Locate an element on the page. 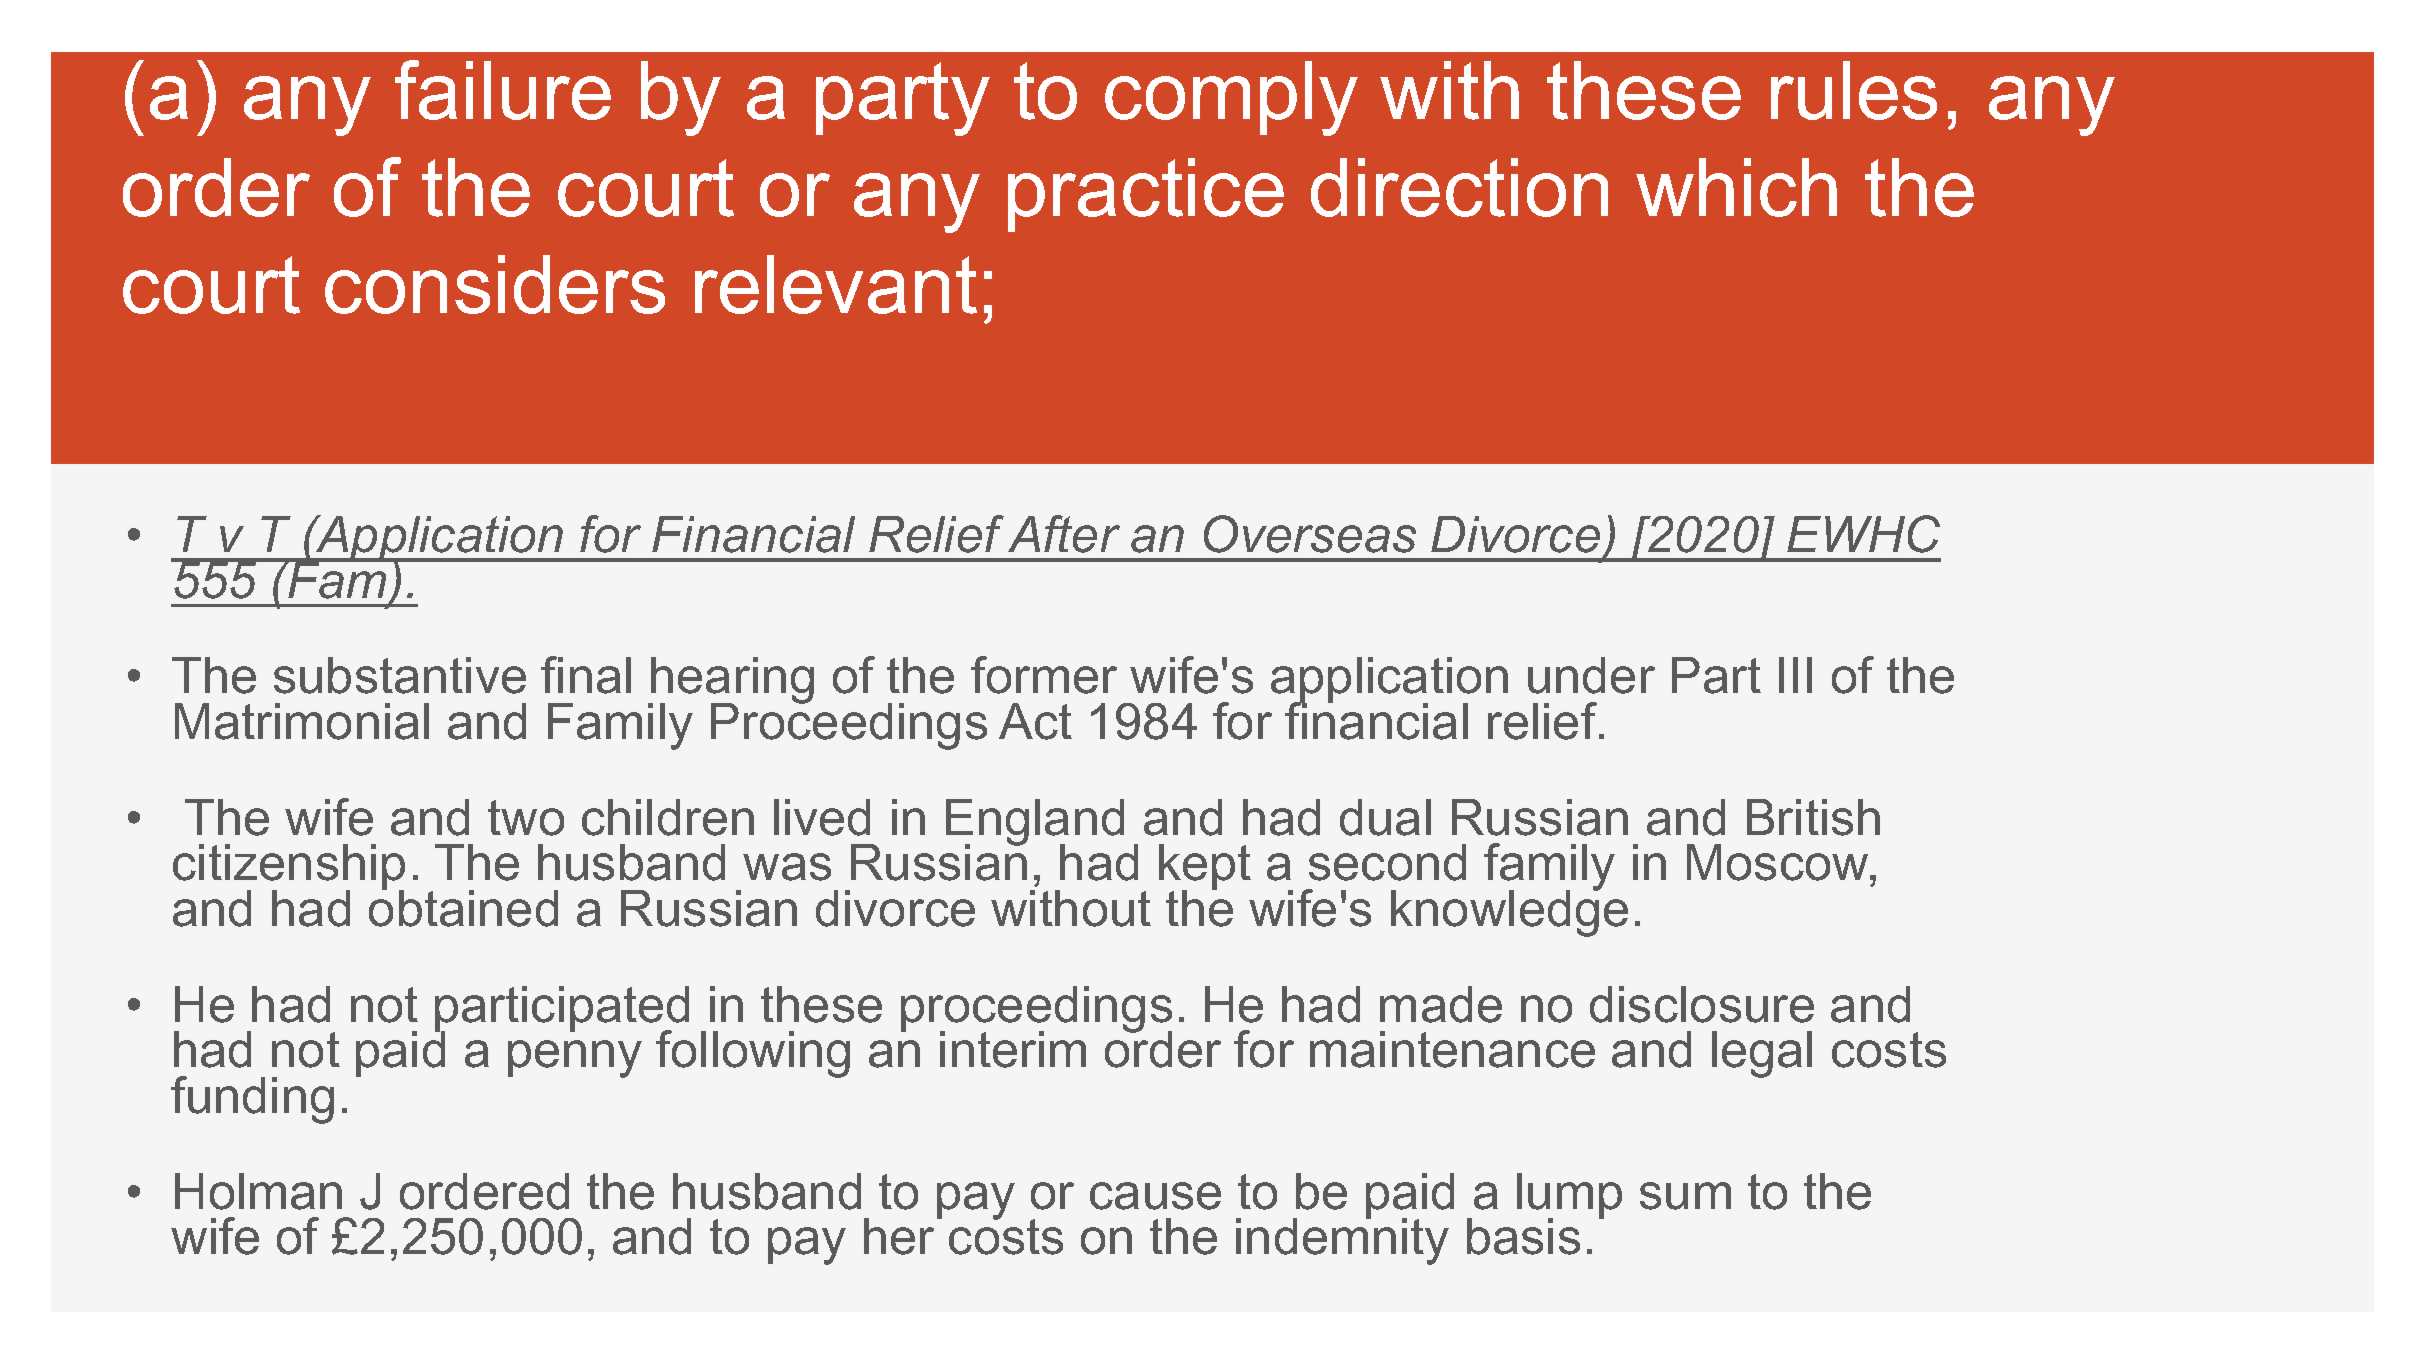 The width and height of the document is (2425, 1364). Overseas is located at coordinates (1310, 534).
